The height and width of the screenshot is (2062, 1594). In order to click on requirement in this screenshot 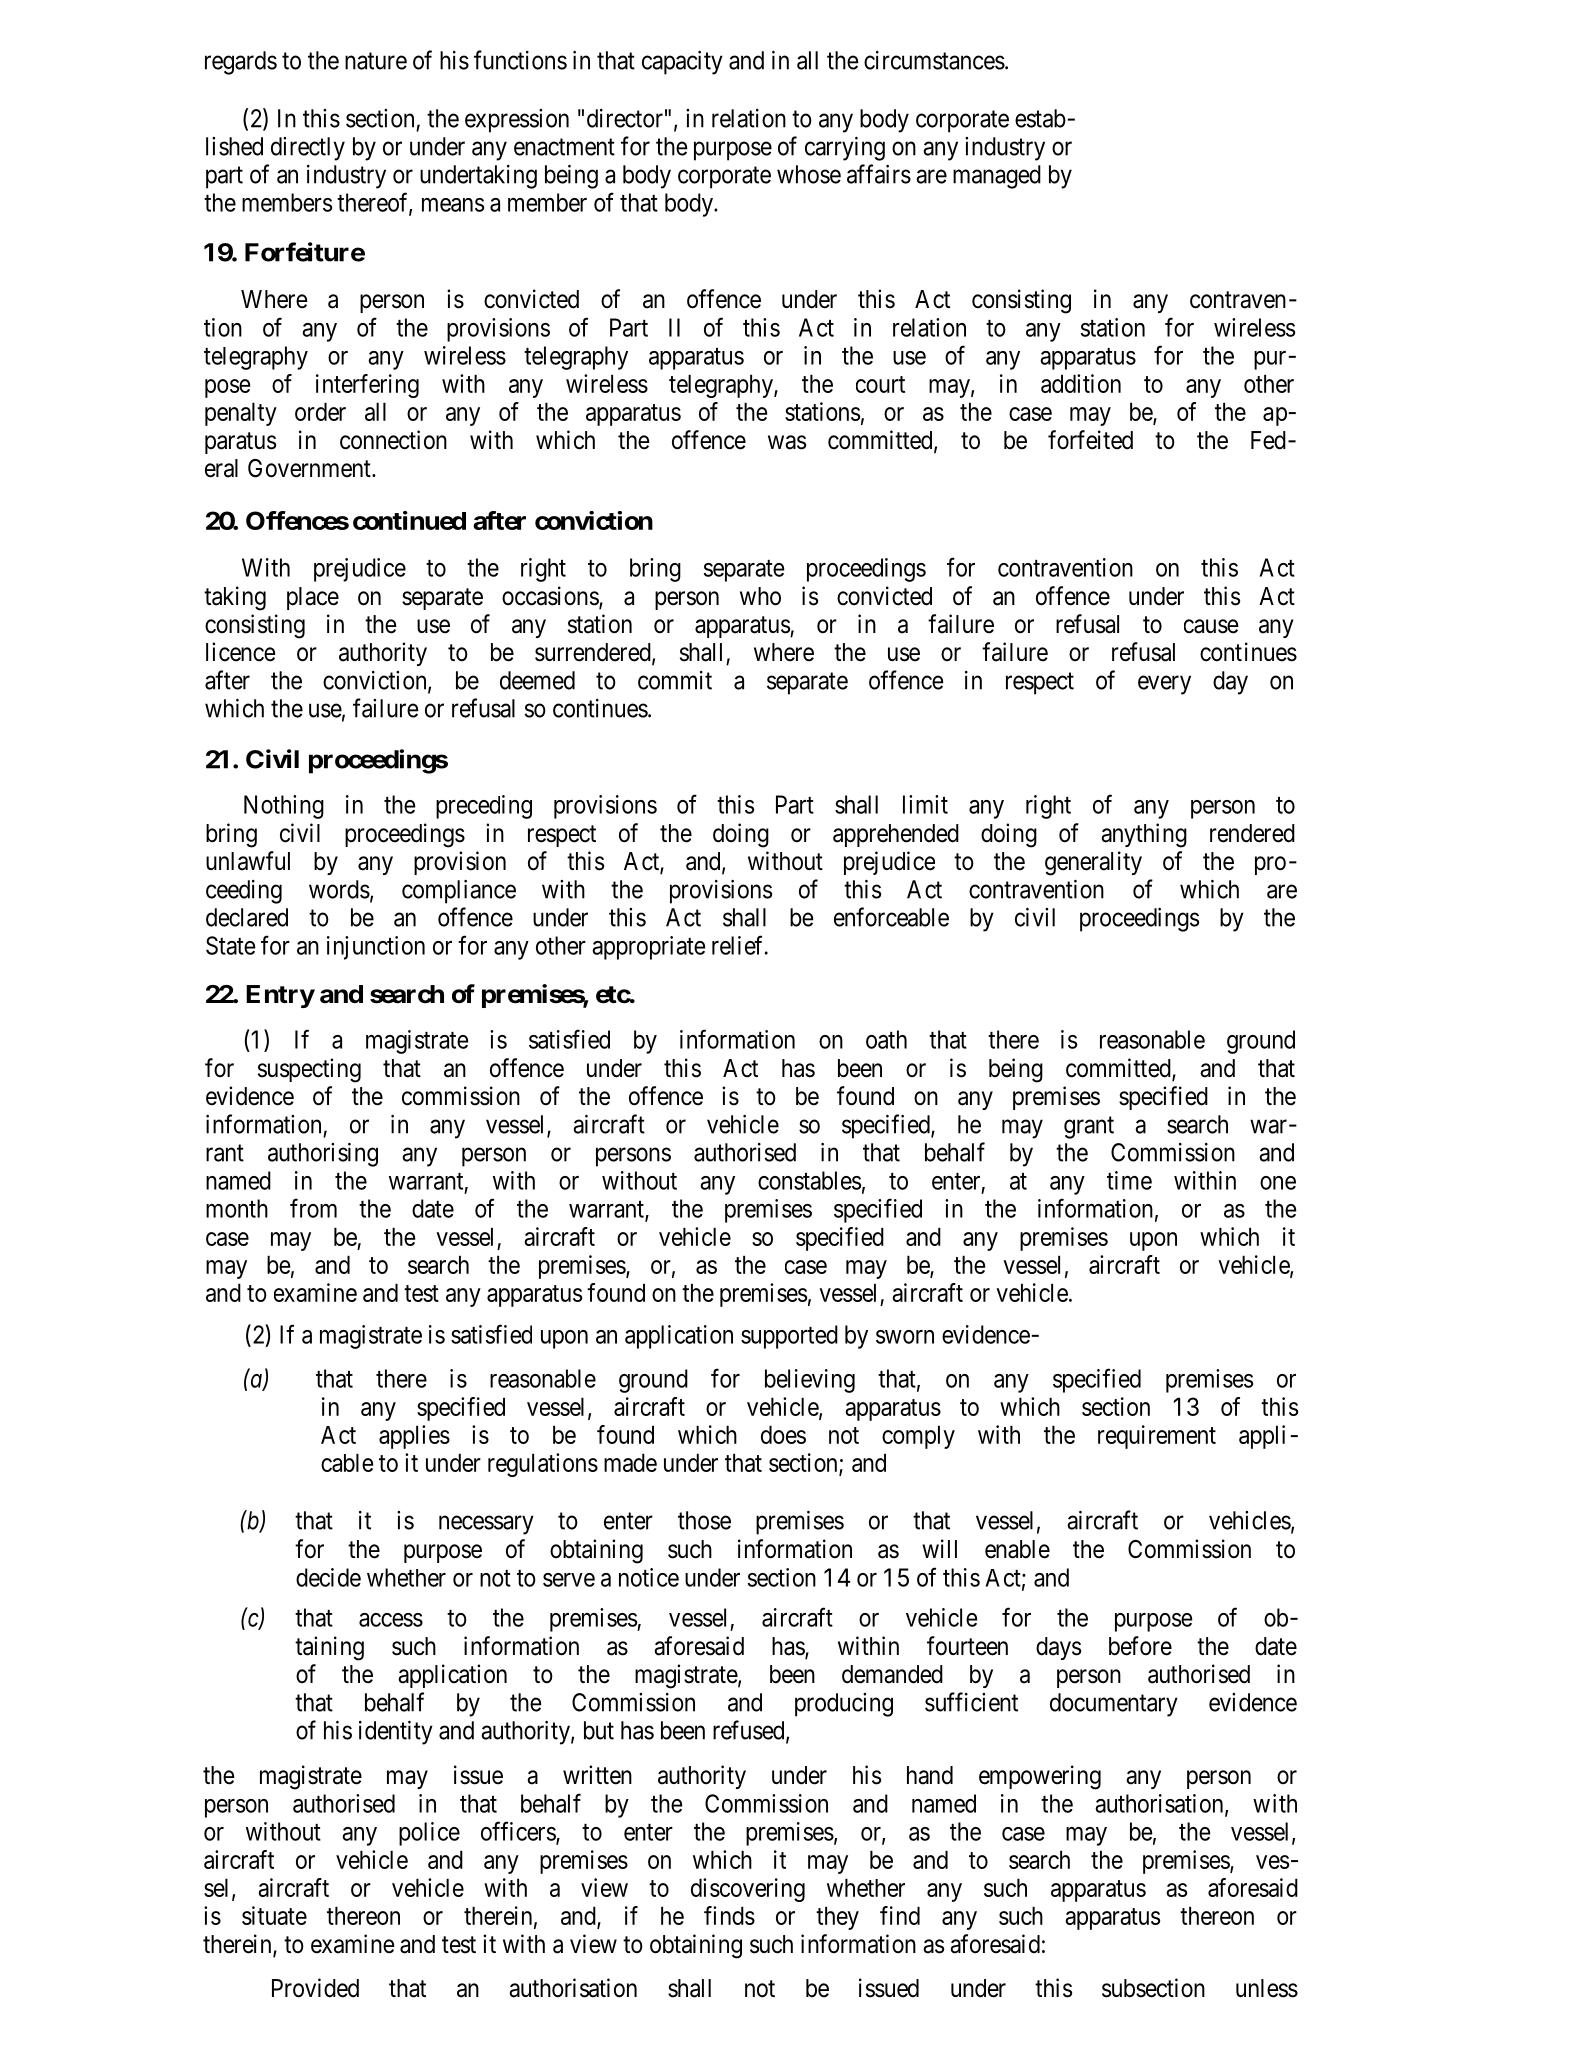, I will do `click(1157, 1437)`.
